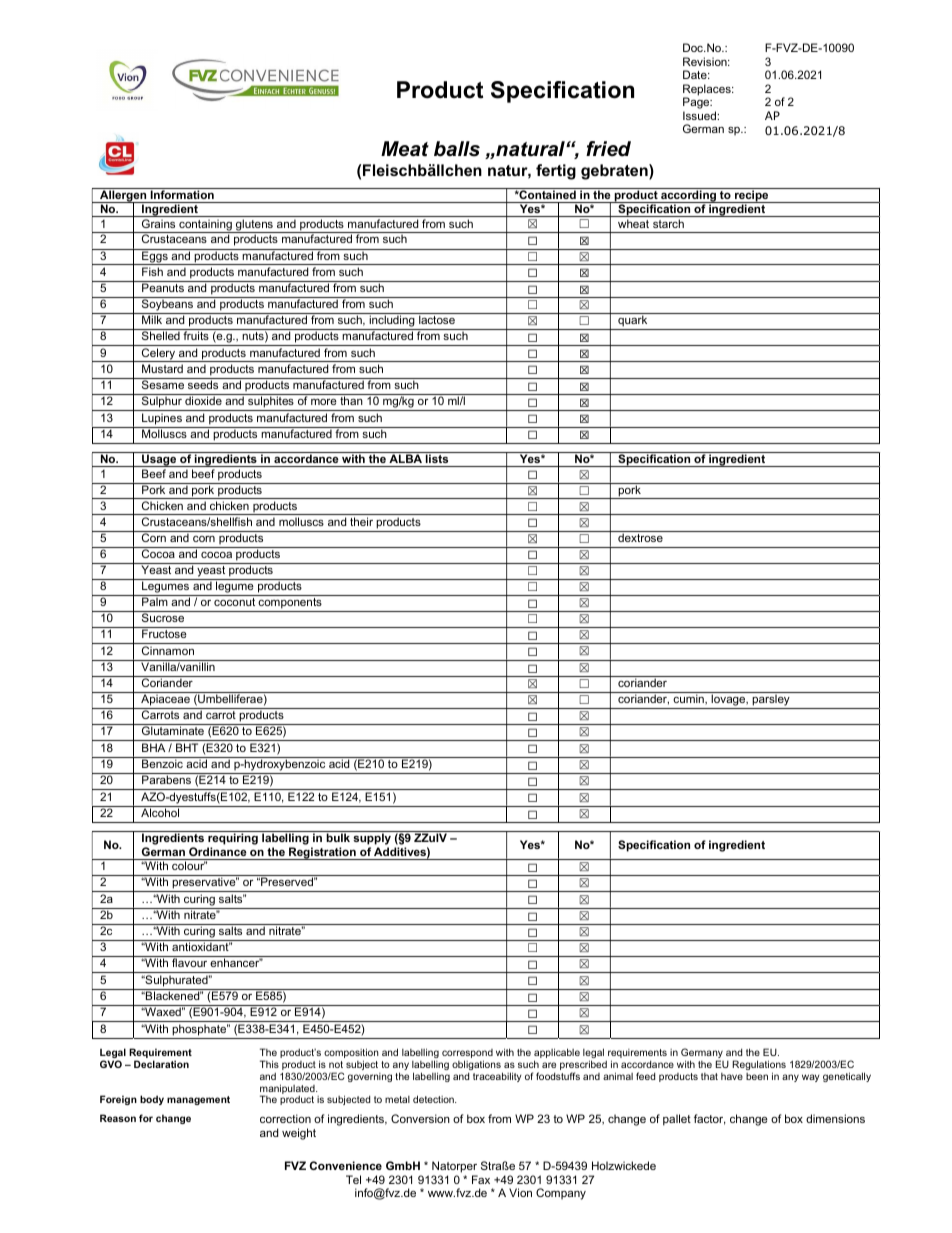  What do you see at coordinates (457, 149) in the screenshot?
I see `balls` at bounding box center [457, 149].
